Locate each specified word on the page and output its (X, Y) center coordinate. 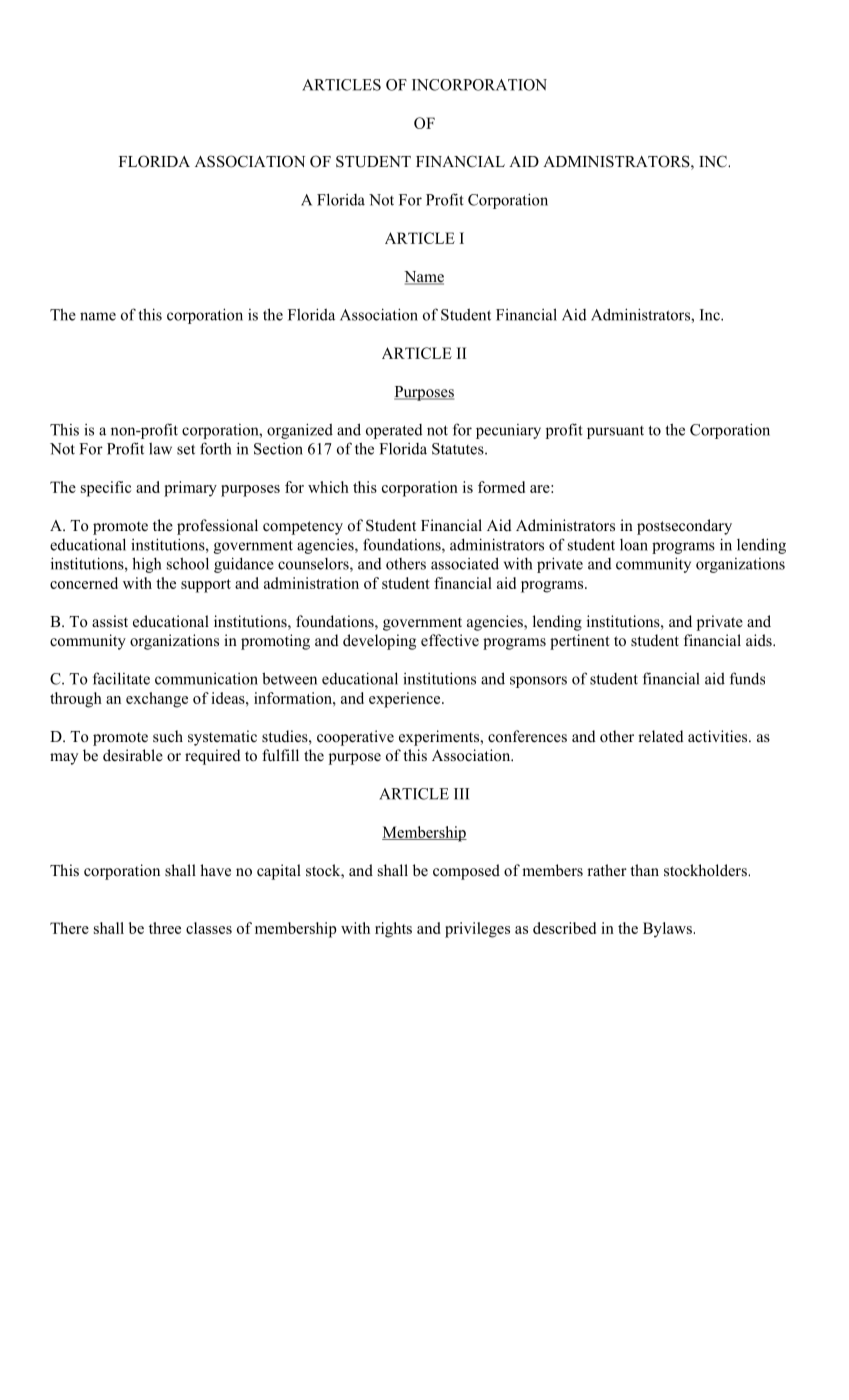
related (661, 736)
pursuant (615, 432)
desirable (133, 755)
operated (394, 431)
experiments (440, 738)
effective (450, 640)
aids (760, 640)
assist (110, 621)
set (186, 449)
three (165, 928)
